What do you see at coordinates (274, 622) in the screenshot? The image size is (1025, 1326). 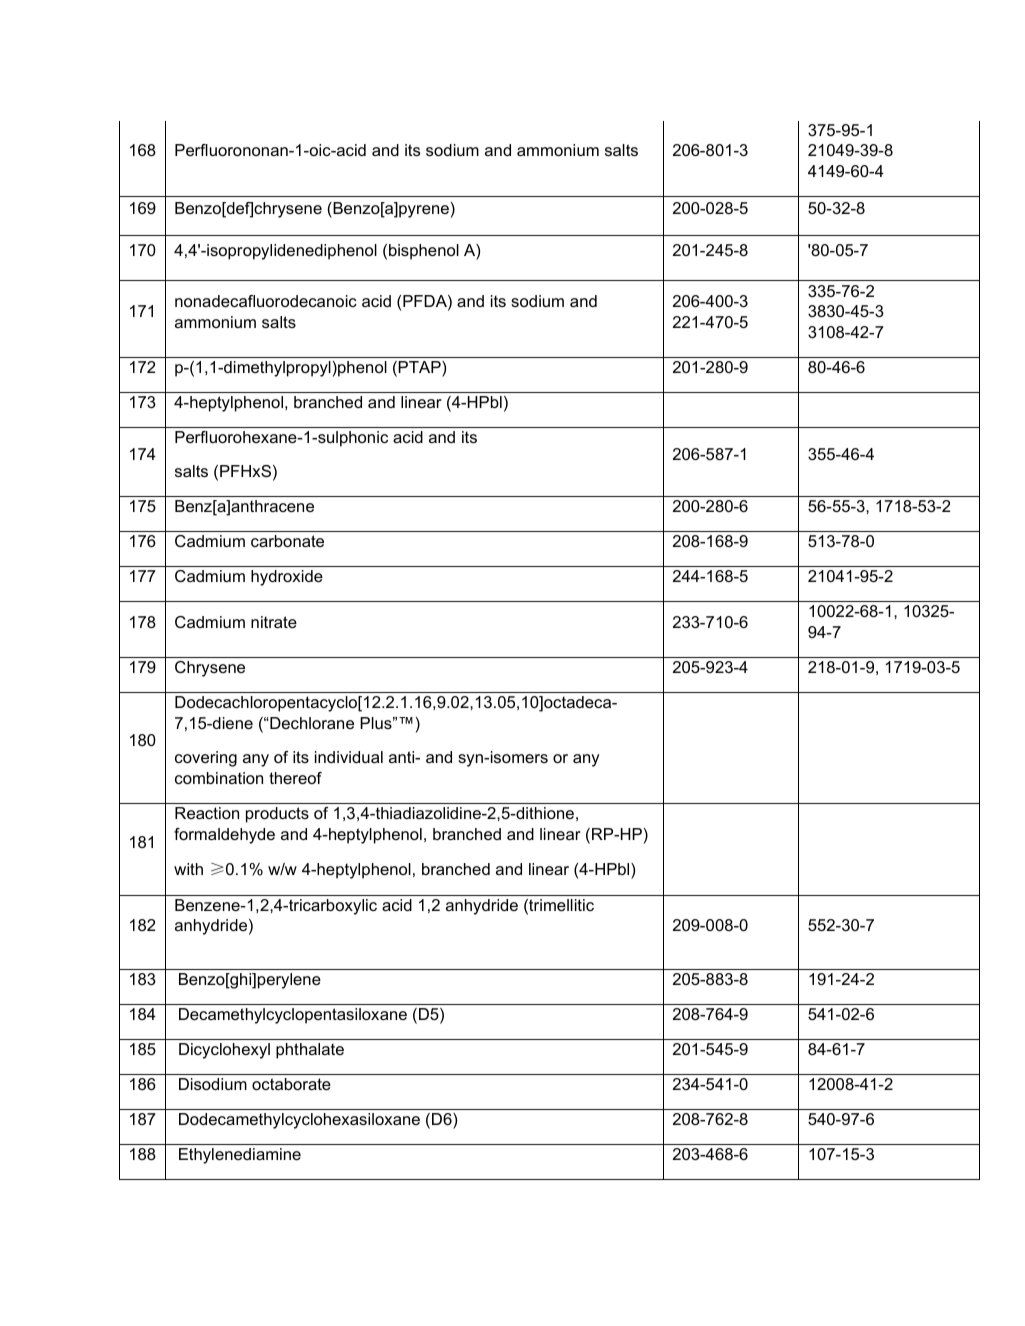 I see `nitrate` at bounding box center [274, 622].
